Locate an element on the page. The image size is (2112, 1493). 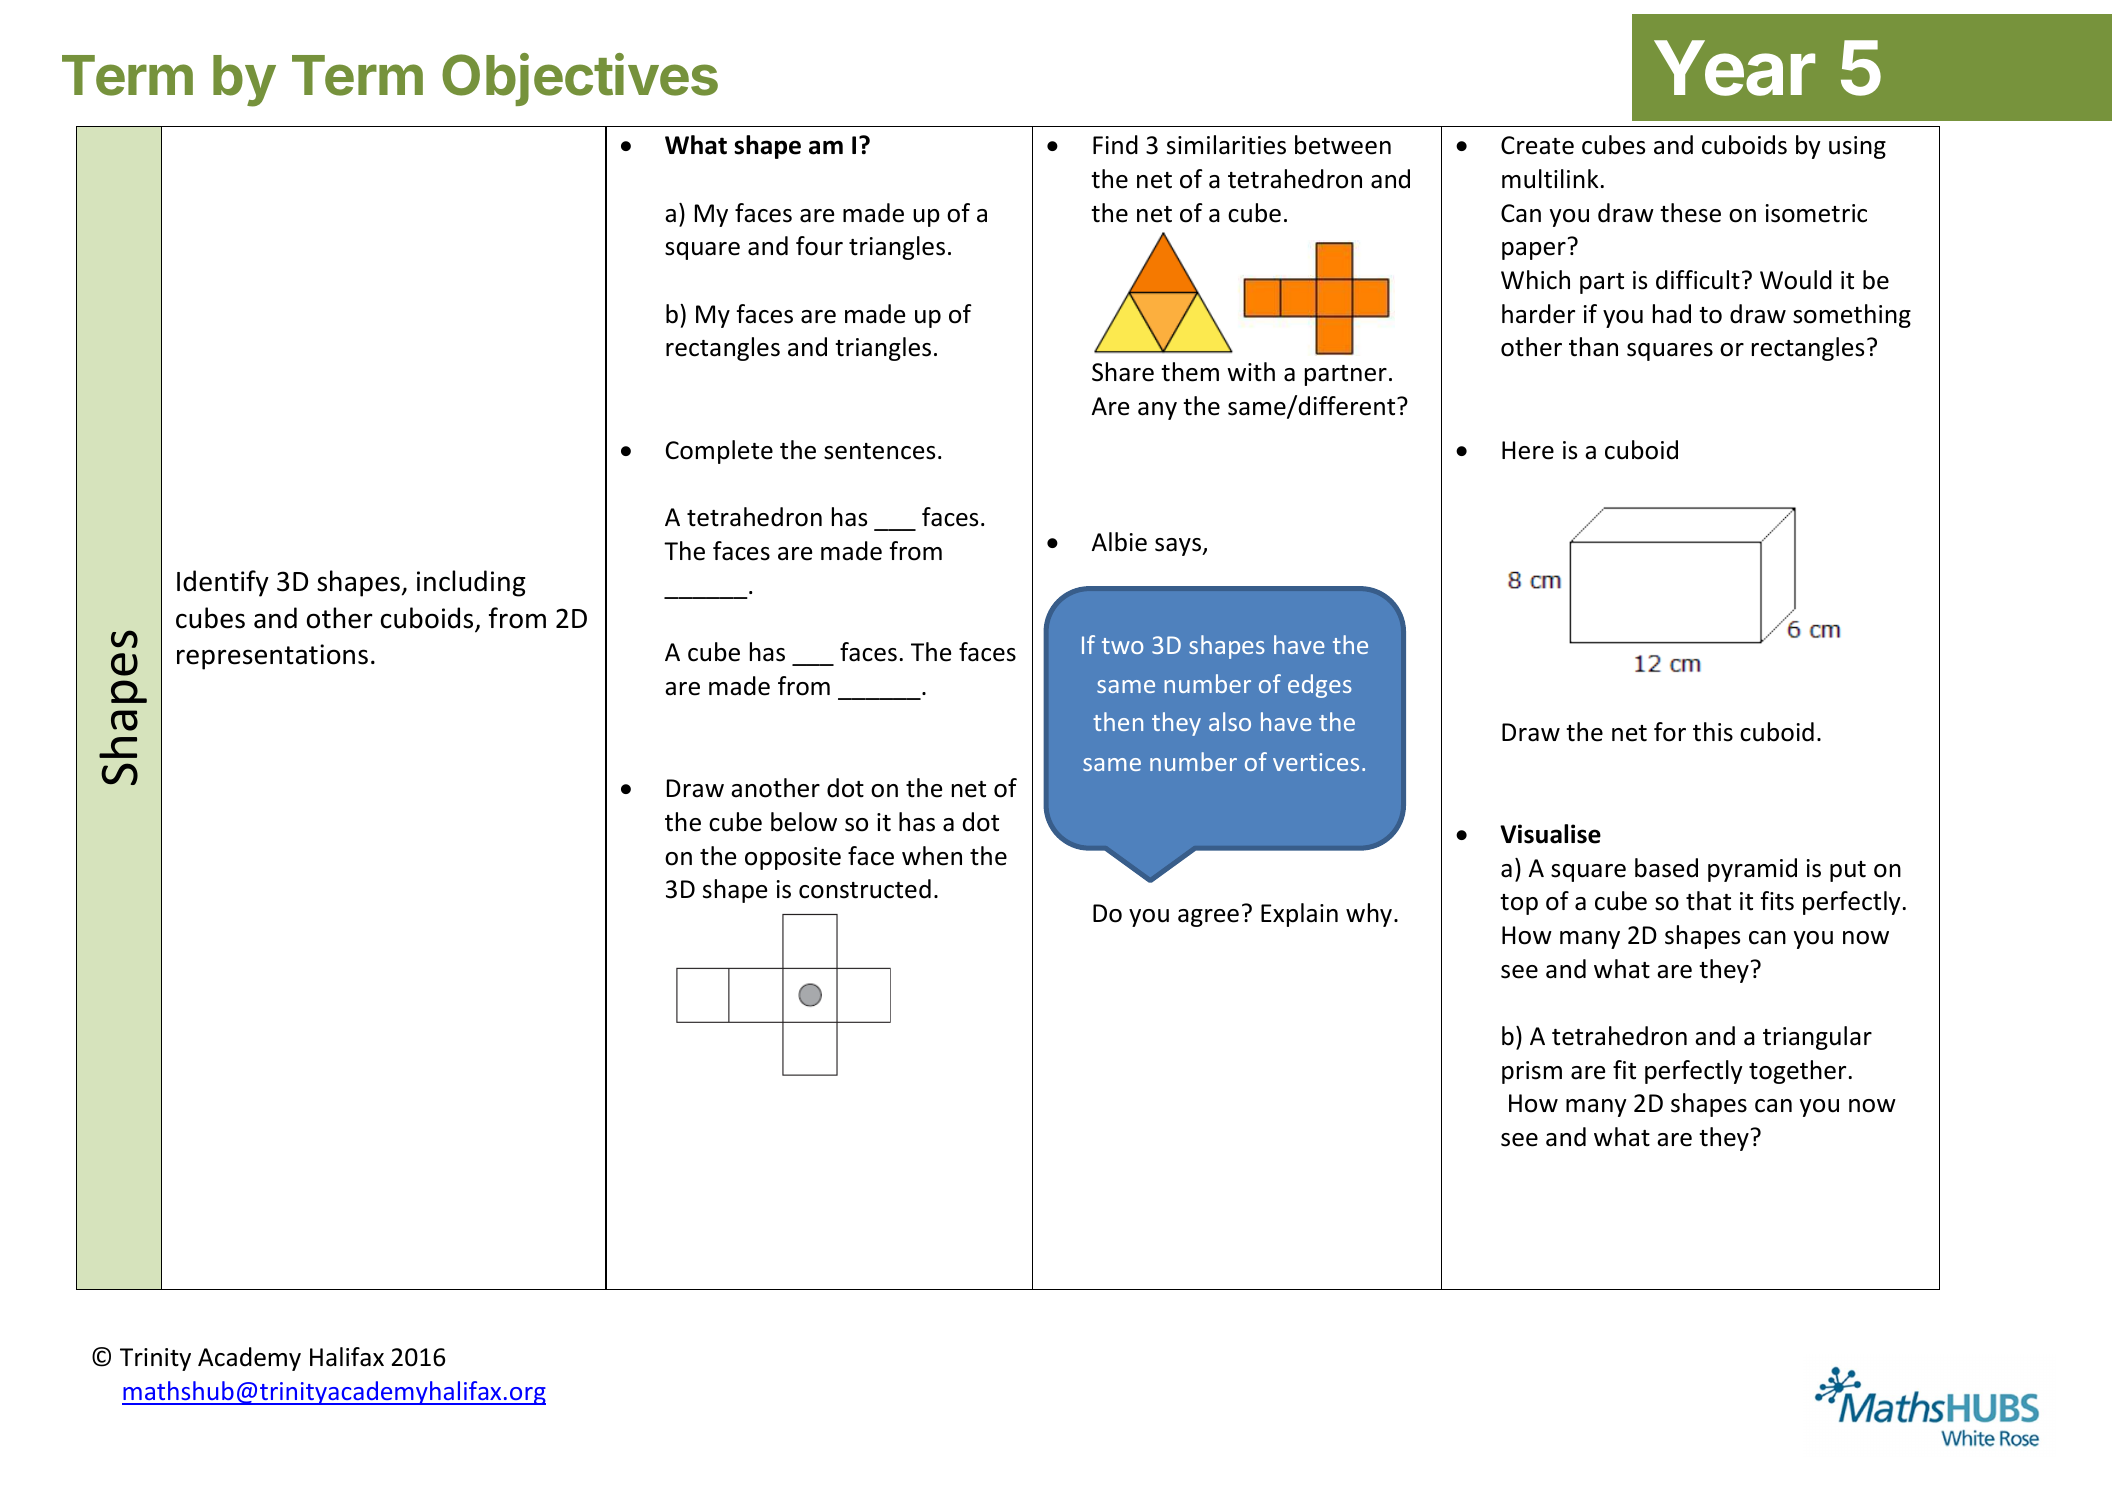
Visualise is located at coordinates (1550, 834).
